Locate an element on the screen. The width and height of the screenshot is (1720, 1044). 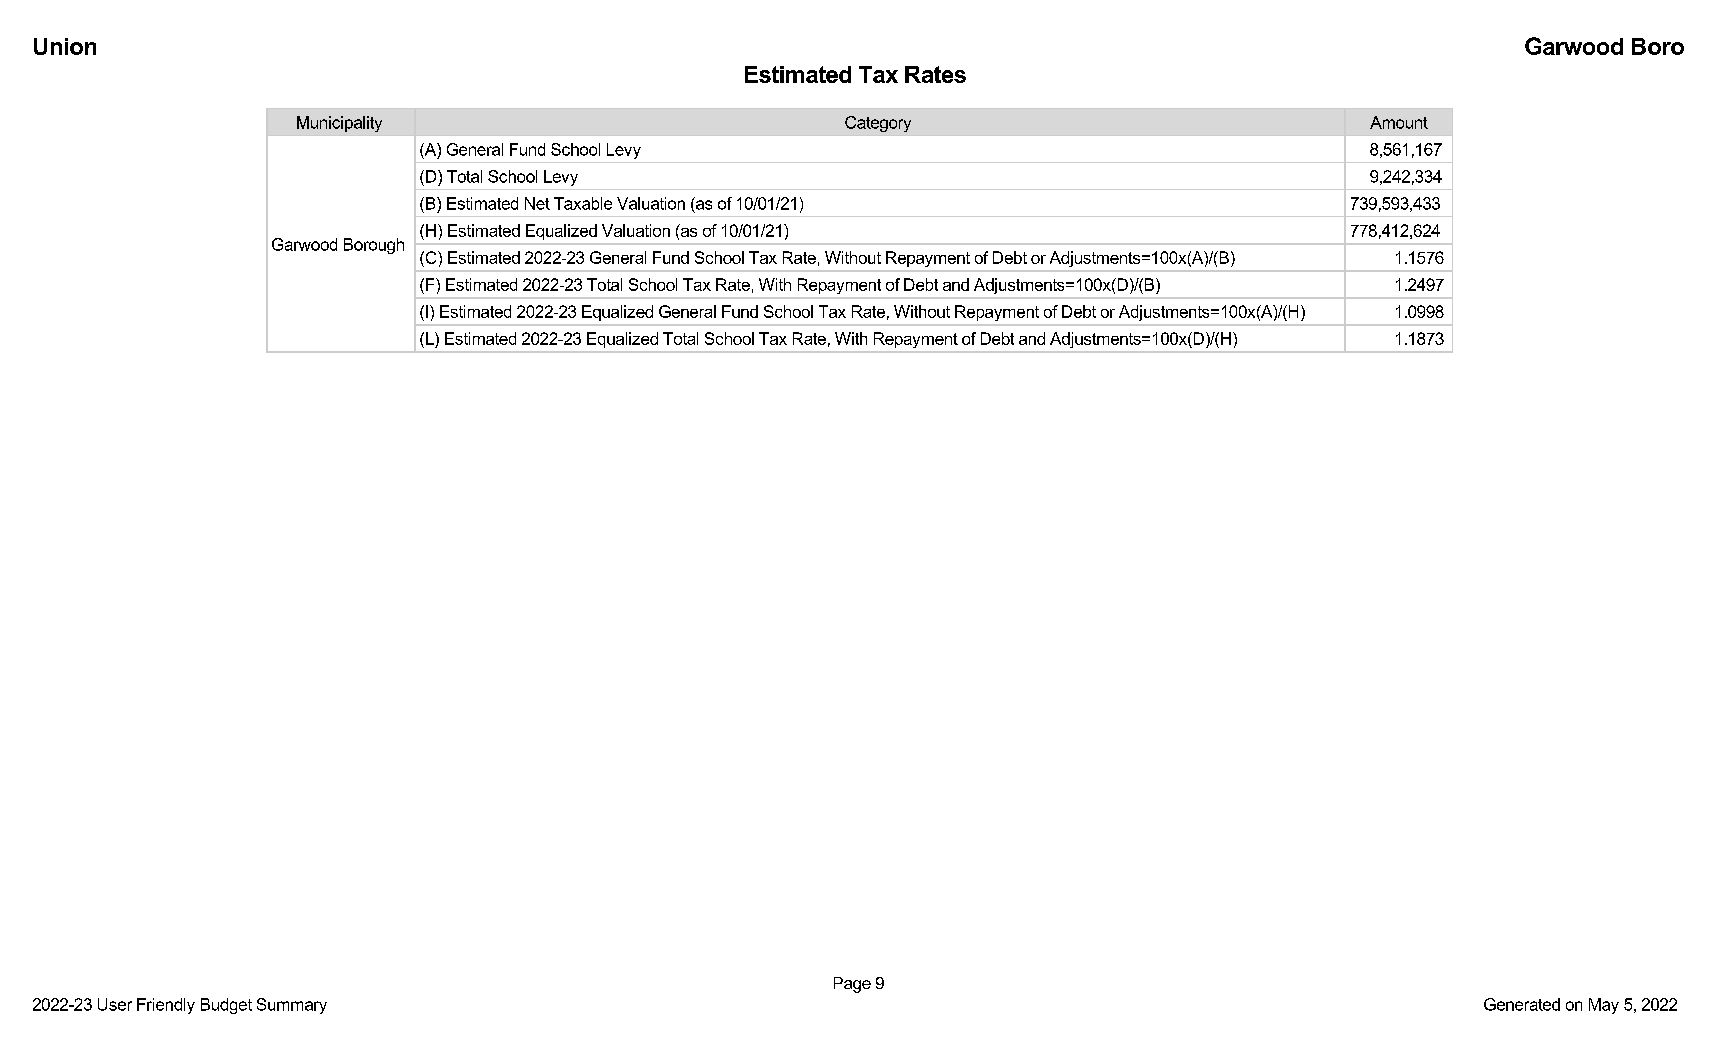
Net is located at coordinates (537, 203).
